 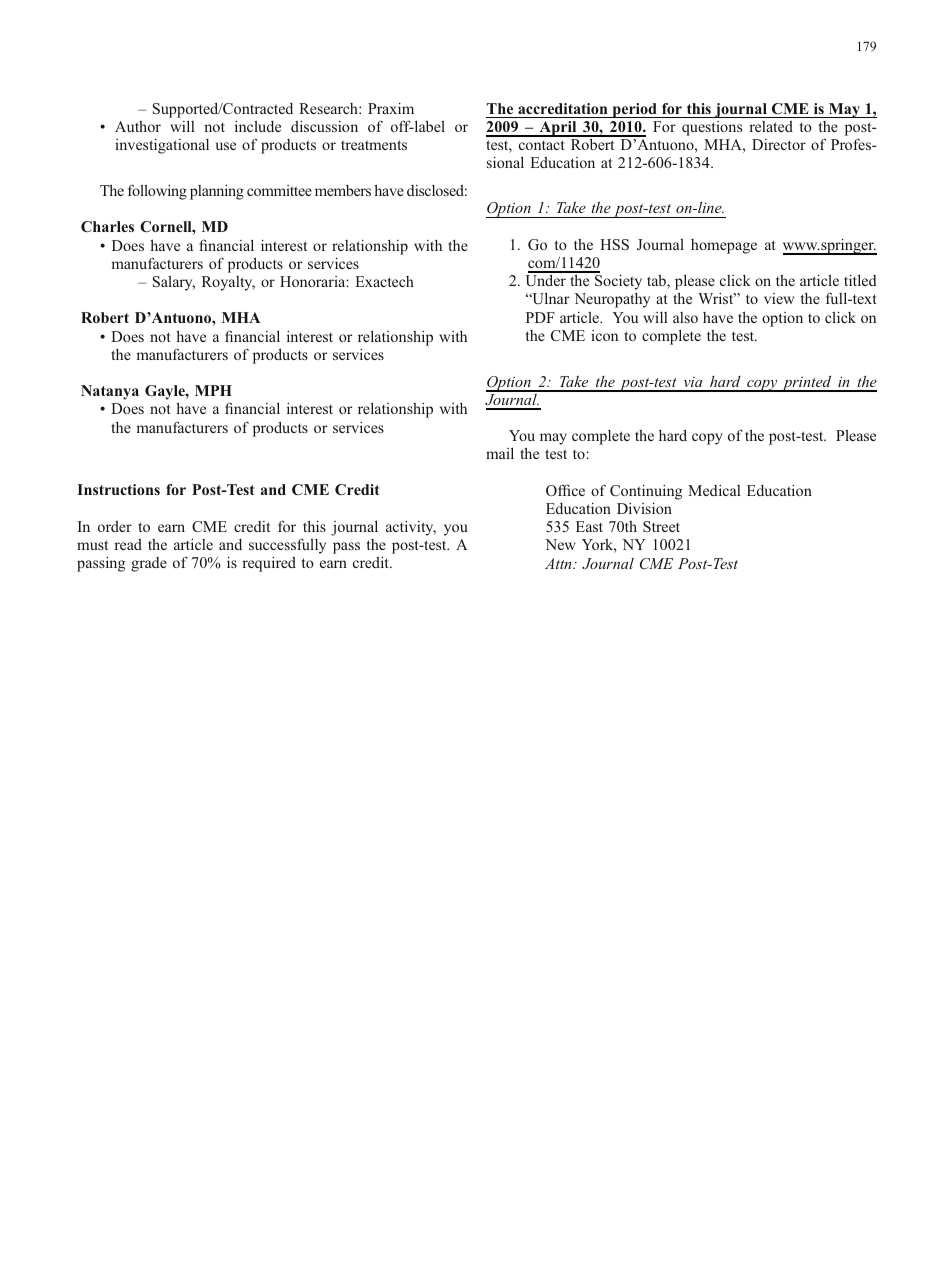 What do you see at coordinates (149, 564) in the screenshot?
I see `grade` at bounding box center [149, 564].
